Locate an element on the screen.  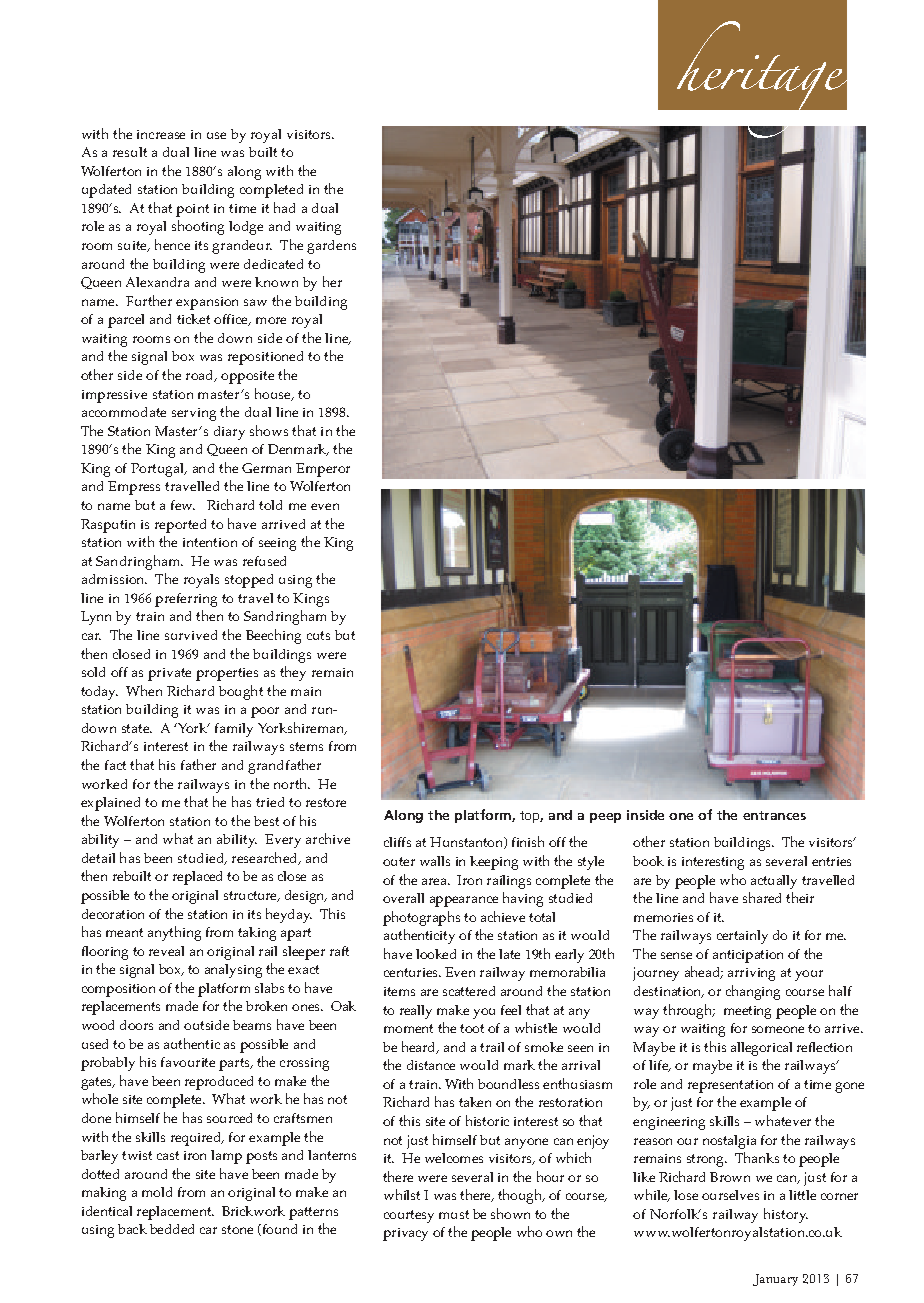
must is located at coordinates (454, 1214).
